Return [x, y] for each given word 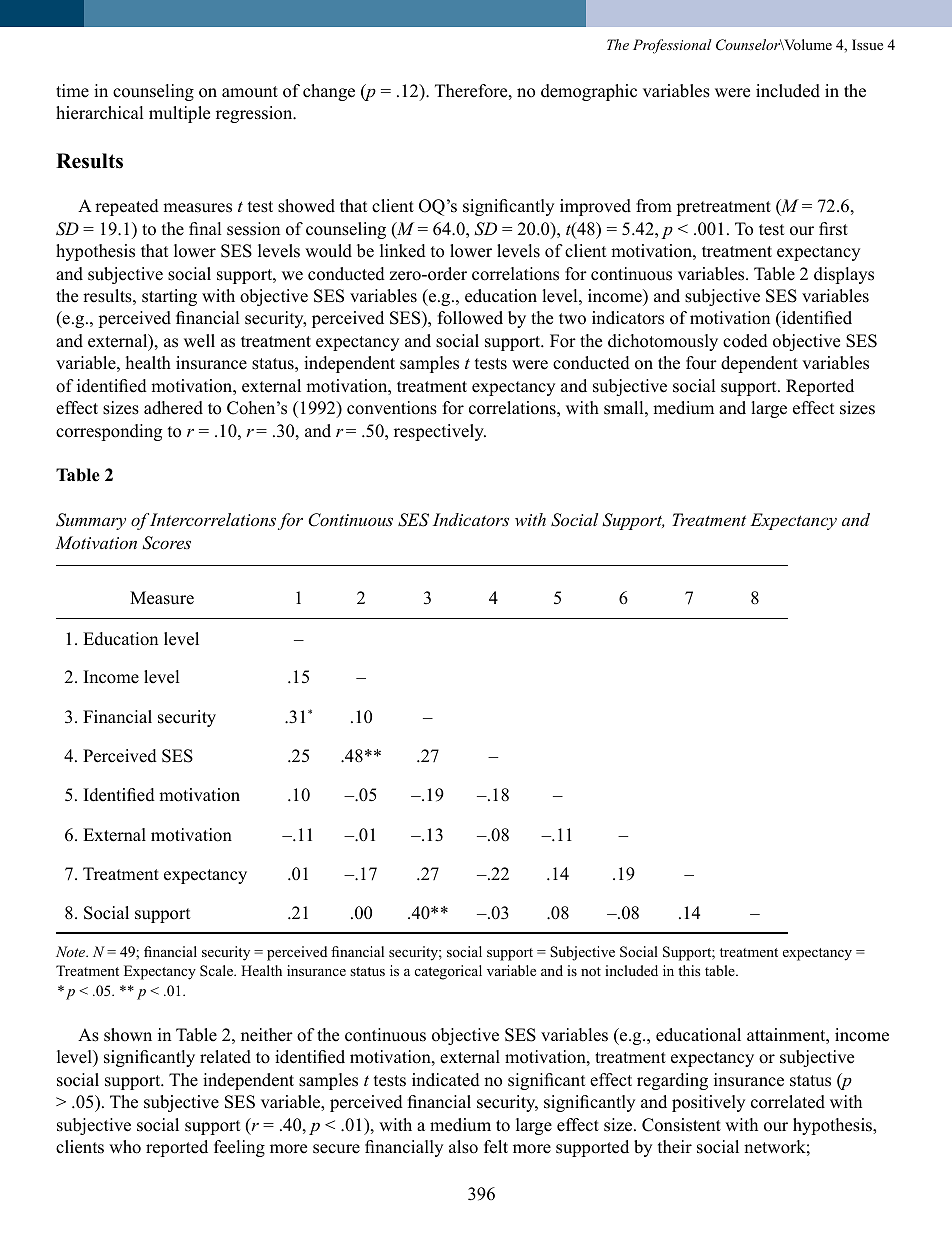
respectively [440, 432]
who [125, 1147]
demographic [589, 92]
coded [745, 341]
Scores [166, 543]
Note [72, 951]
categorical [448, 972]
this [689, 970]
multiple [179, 114]
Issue [867, 44]
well [199, 341]
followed [470, 318]
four [701, 363]
